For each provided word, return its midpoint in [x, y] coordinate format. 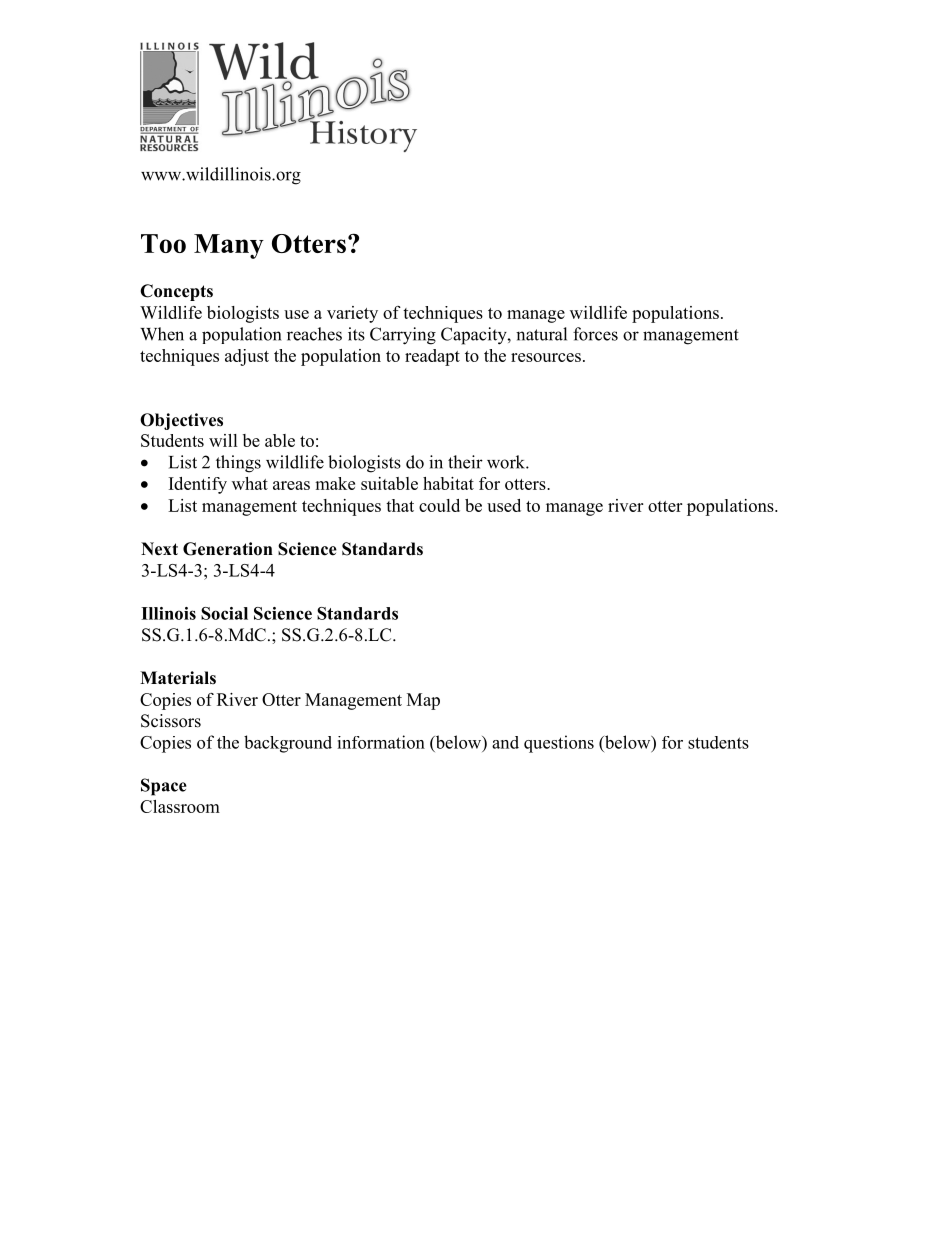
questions [559, 744]
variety [352, 314]
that [400, 505]
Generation [228, 549]
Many [229, 246]
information [381, 742]
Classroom [180, 806]
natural [541, 334]
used [504, 505]
